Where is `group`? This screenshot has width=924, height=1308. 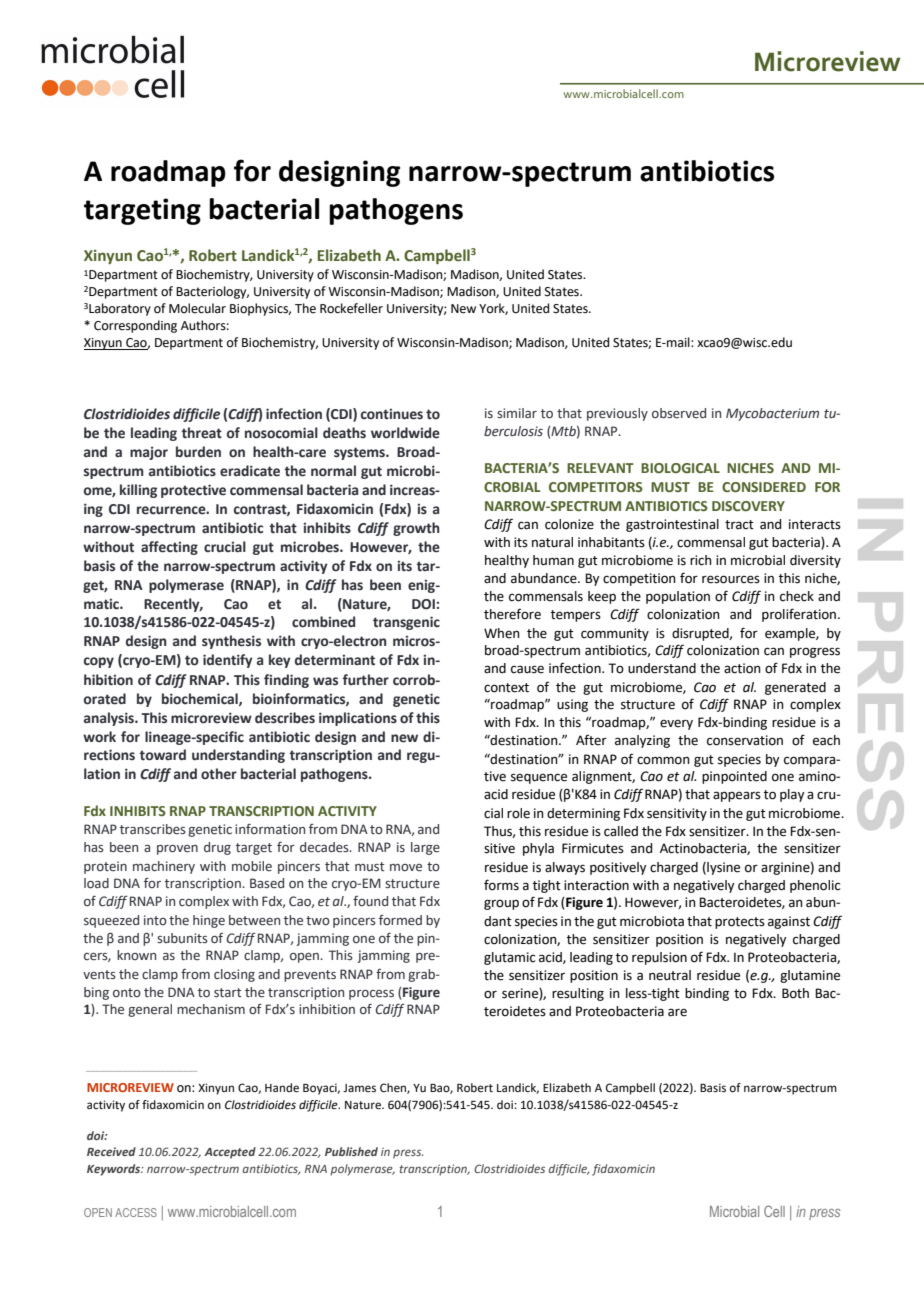
group is located at coordinates (501, 905).
